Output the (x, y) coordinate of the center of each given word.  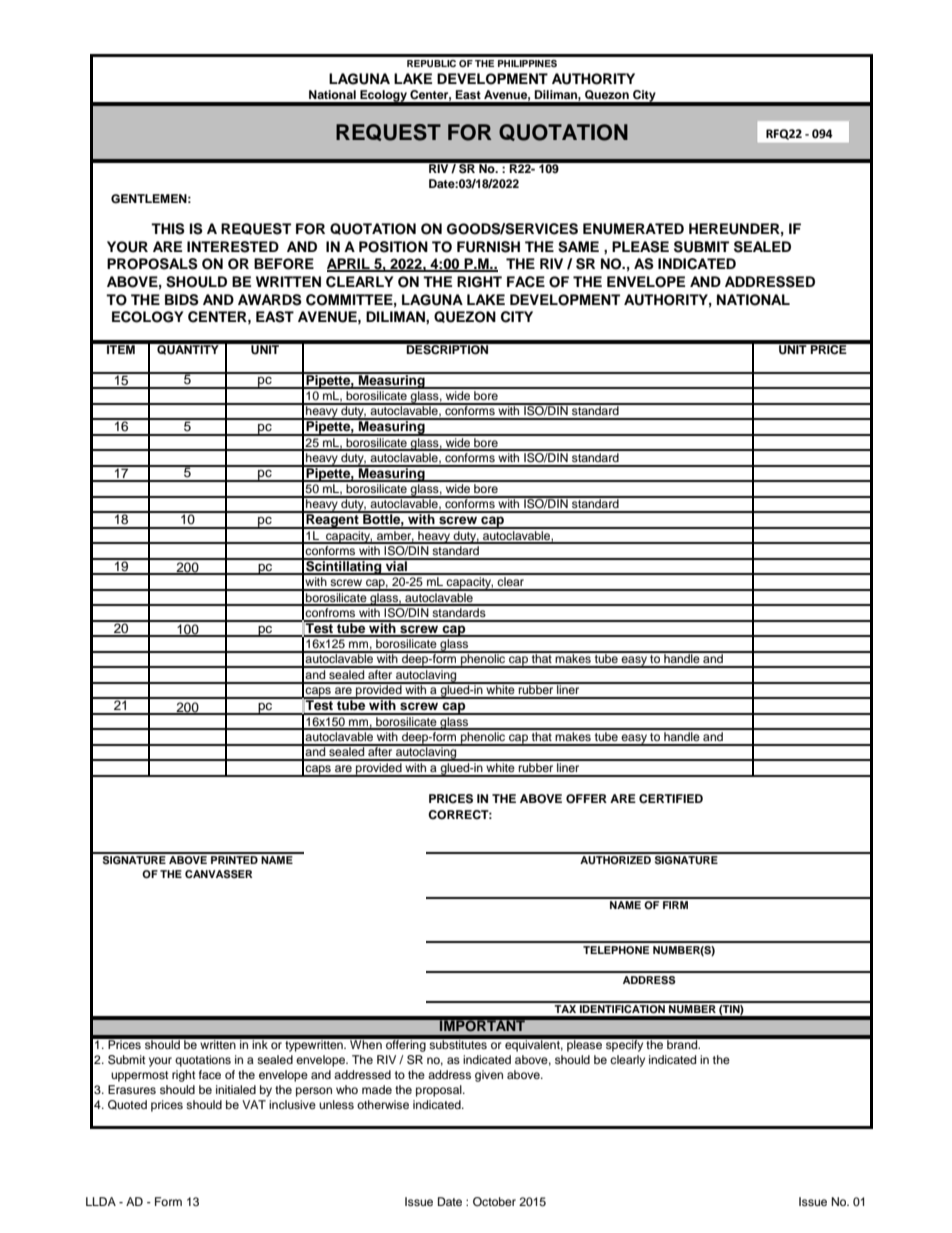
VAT (254, 1104)
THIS (168, 229)
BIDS (182, 300)
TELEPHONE (616, 950)
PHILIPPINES (527, 63)
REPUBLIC (431, 63)
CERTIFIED (671, 799)
